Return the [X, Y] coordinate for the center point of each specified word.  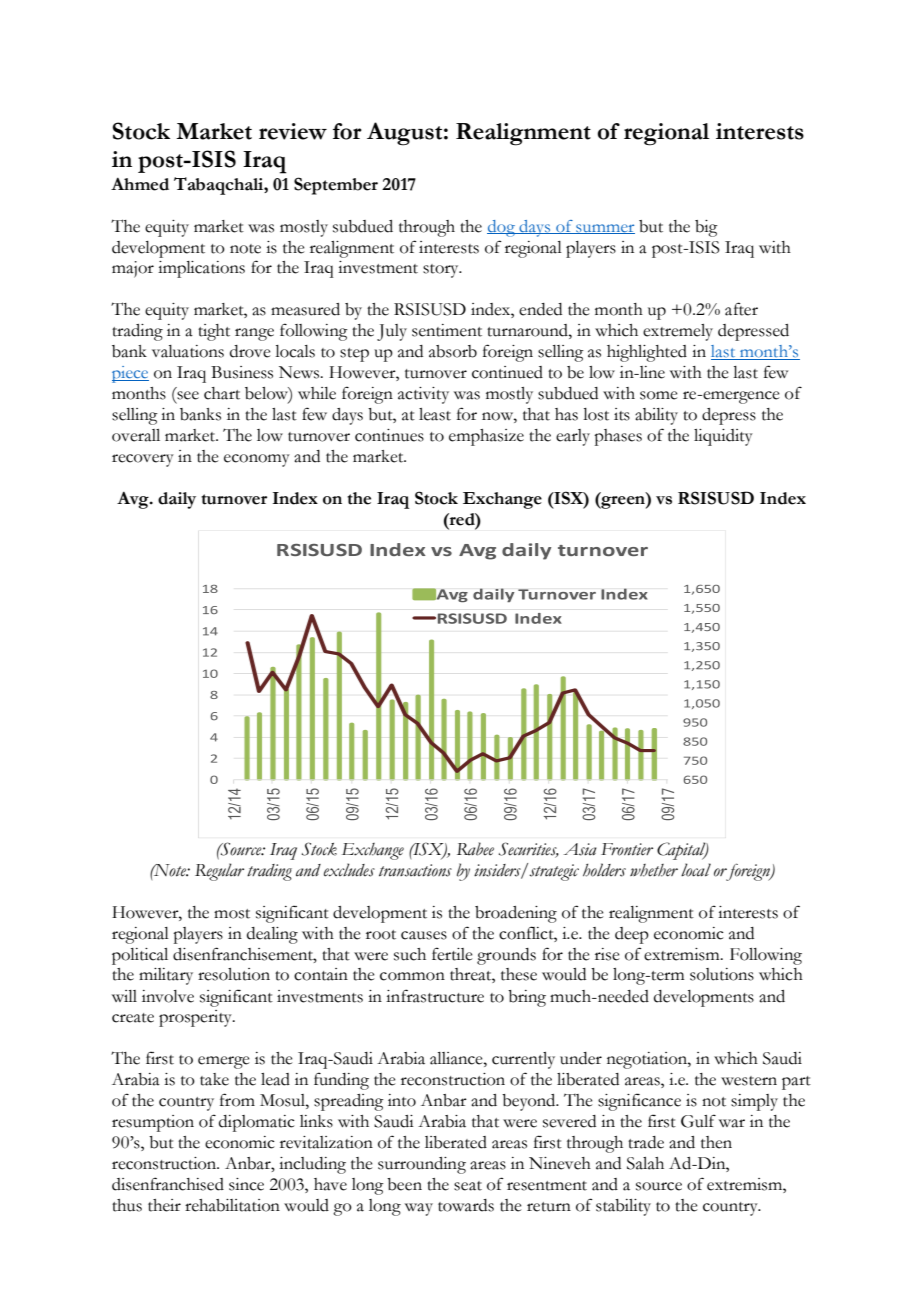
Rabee [475, 849]
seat [468, 1186]
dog [502, 228]
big [706, 228]
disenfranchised [168, 1184]
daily [177, 500]
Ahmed [140, 184]
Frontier [627, 849]
